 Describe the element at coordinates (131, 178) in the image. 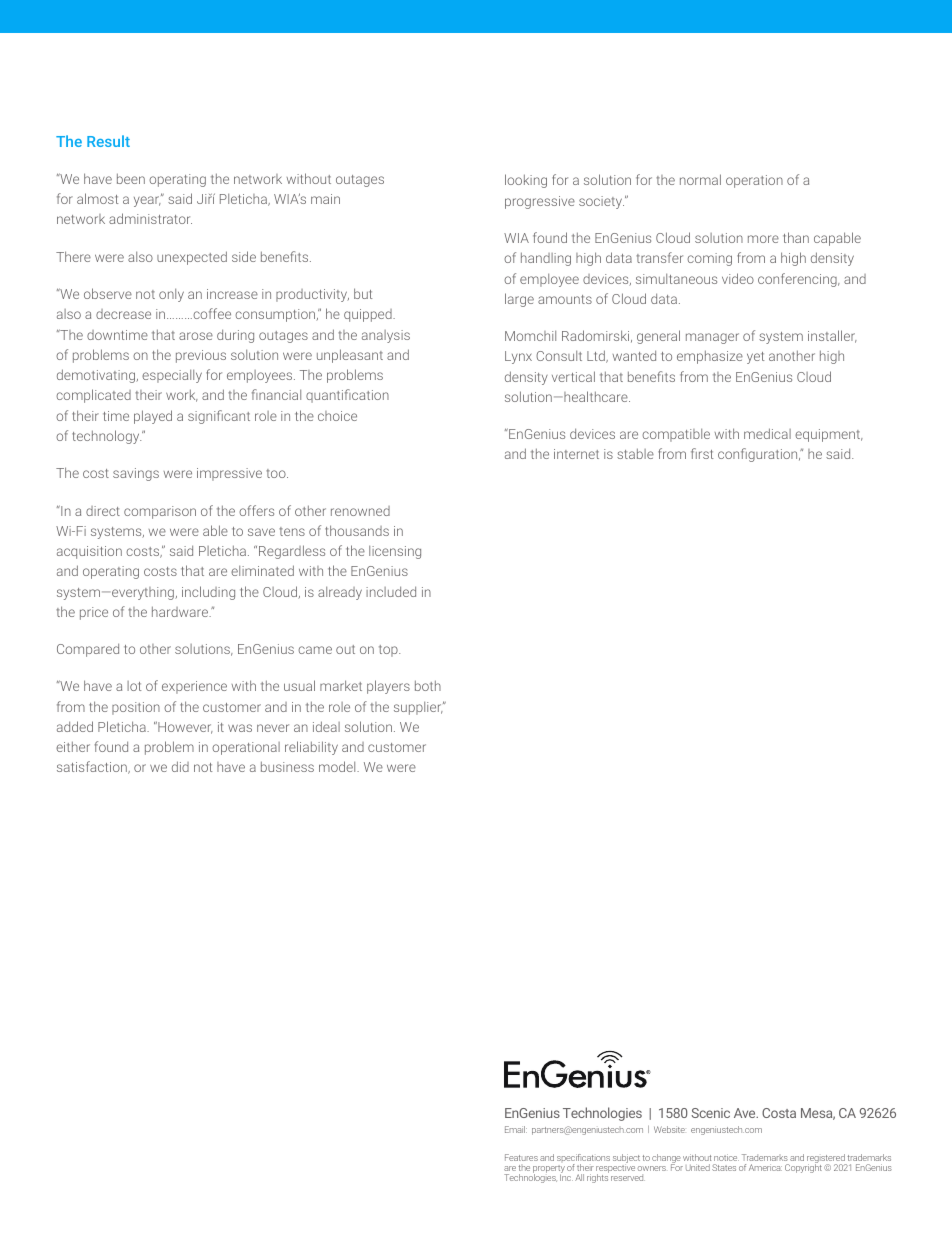

I see `been` at that location.
